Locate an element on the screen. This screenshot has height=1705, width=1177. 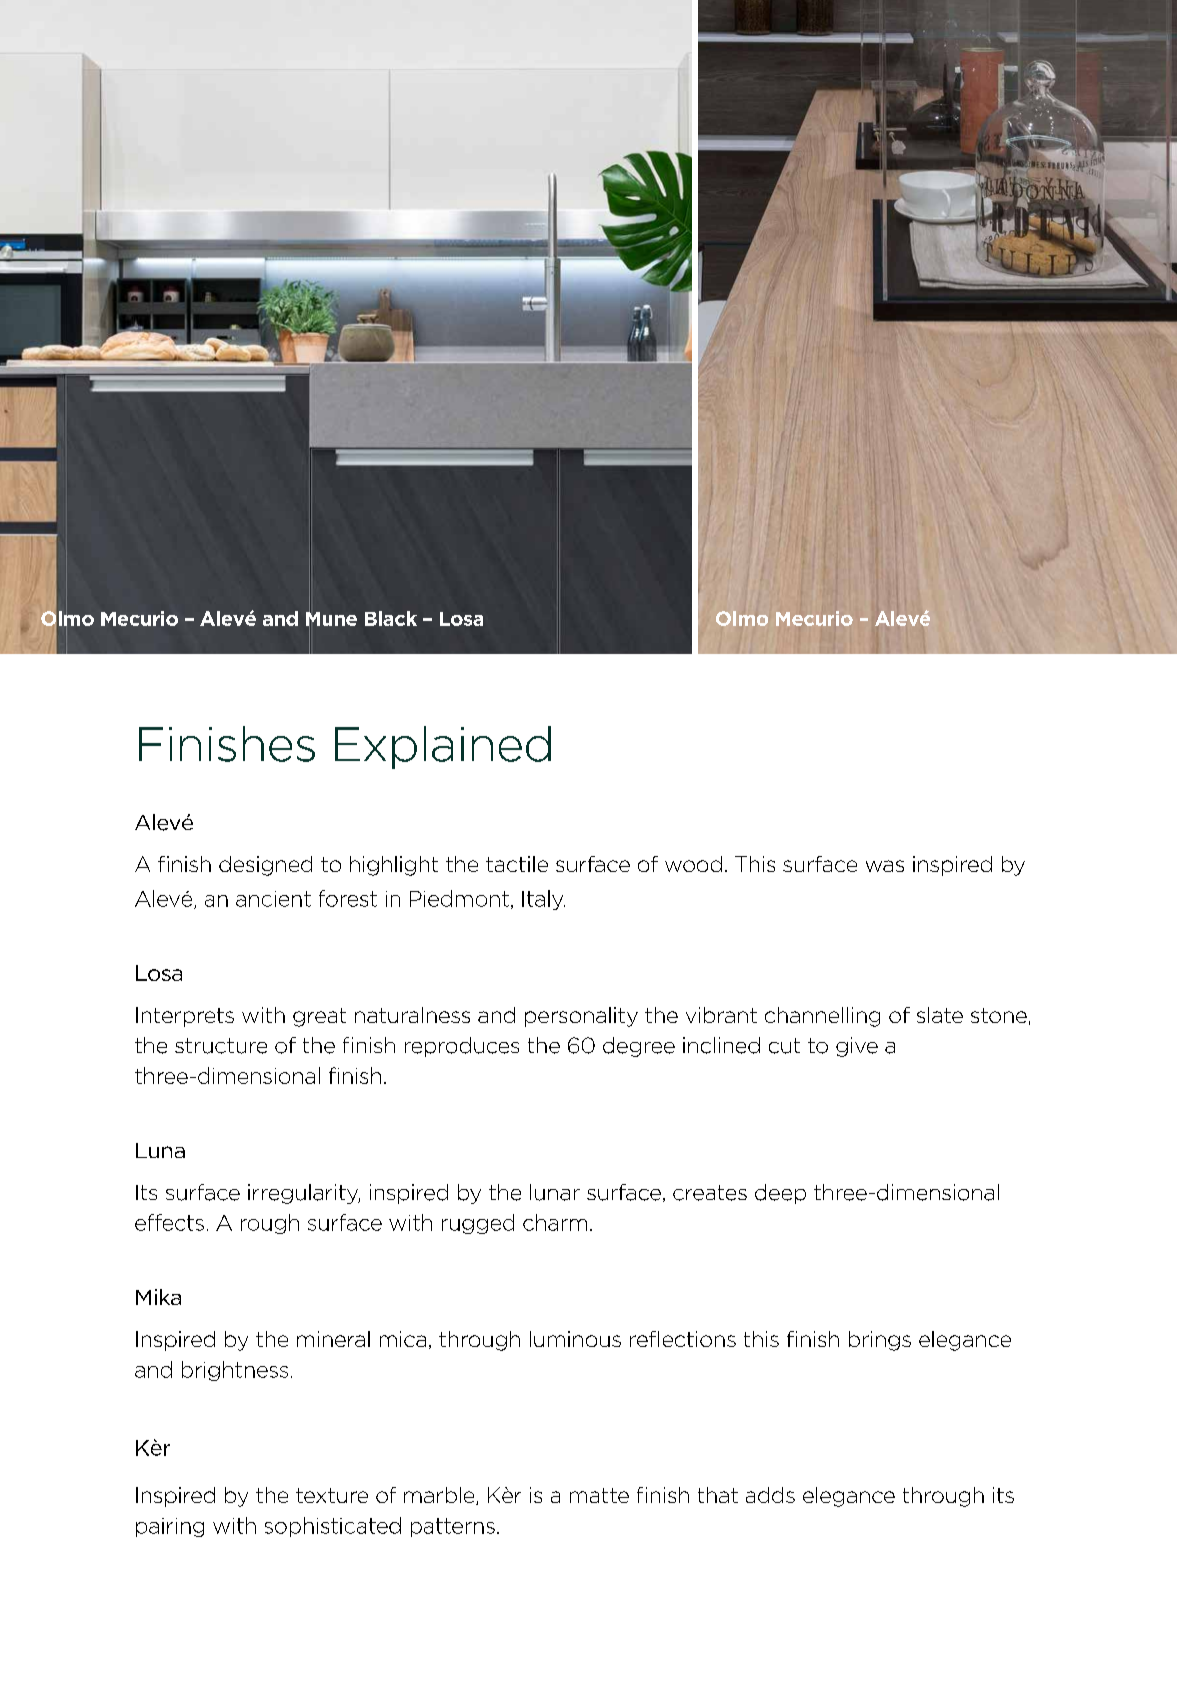
texture is located at coordinates (332, 1495).
